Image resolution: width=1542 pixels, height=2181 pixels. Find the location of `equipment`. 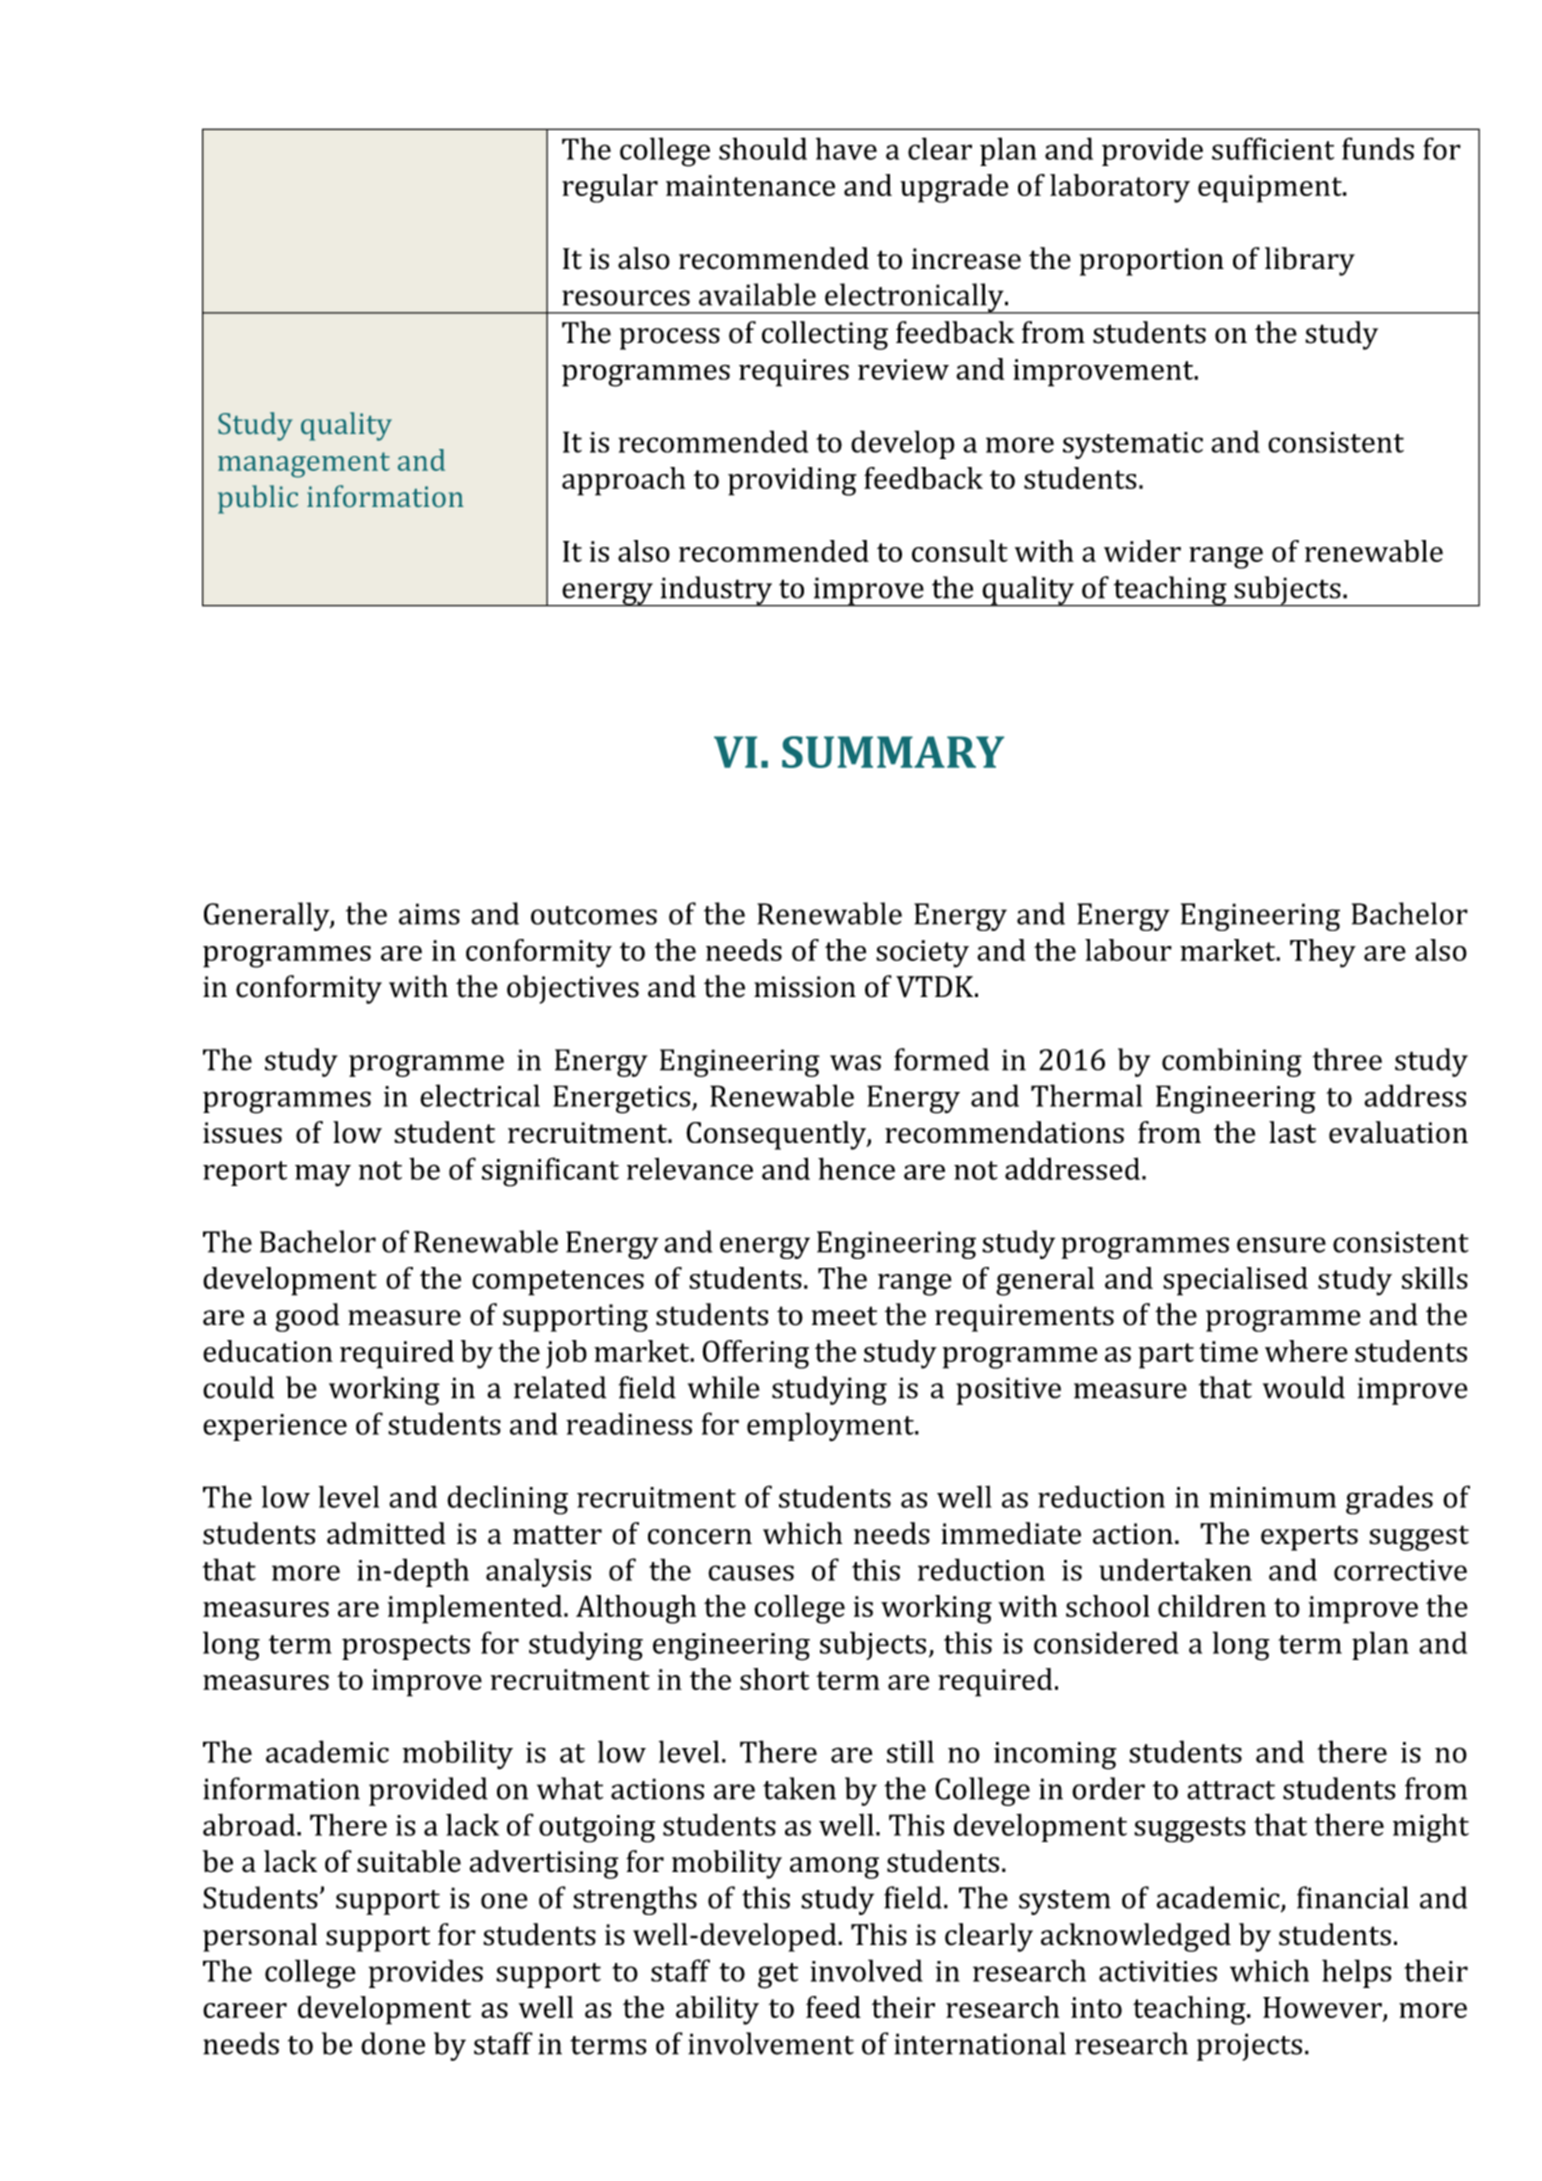

equipment is located at coordinates (1271, 189).
